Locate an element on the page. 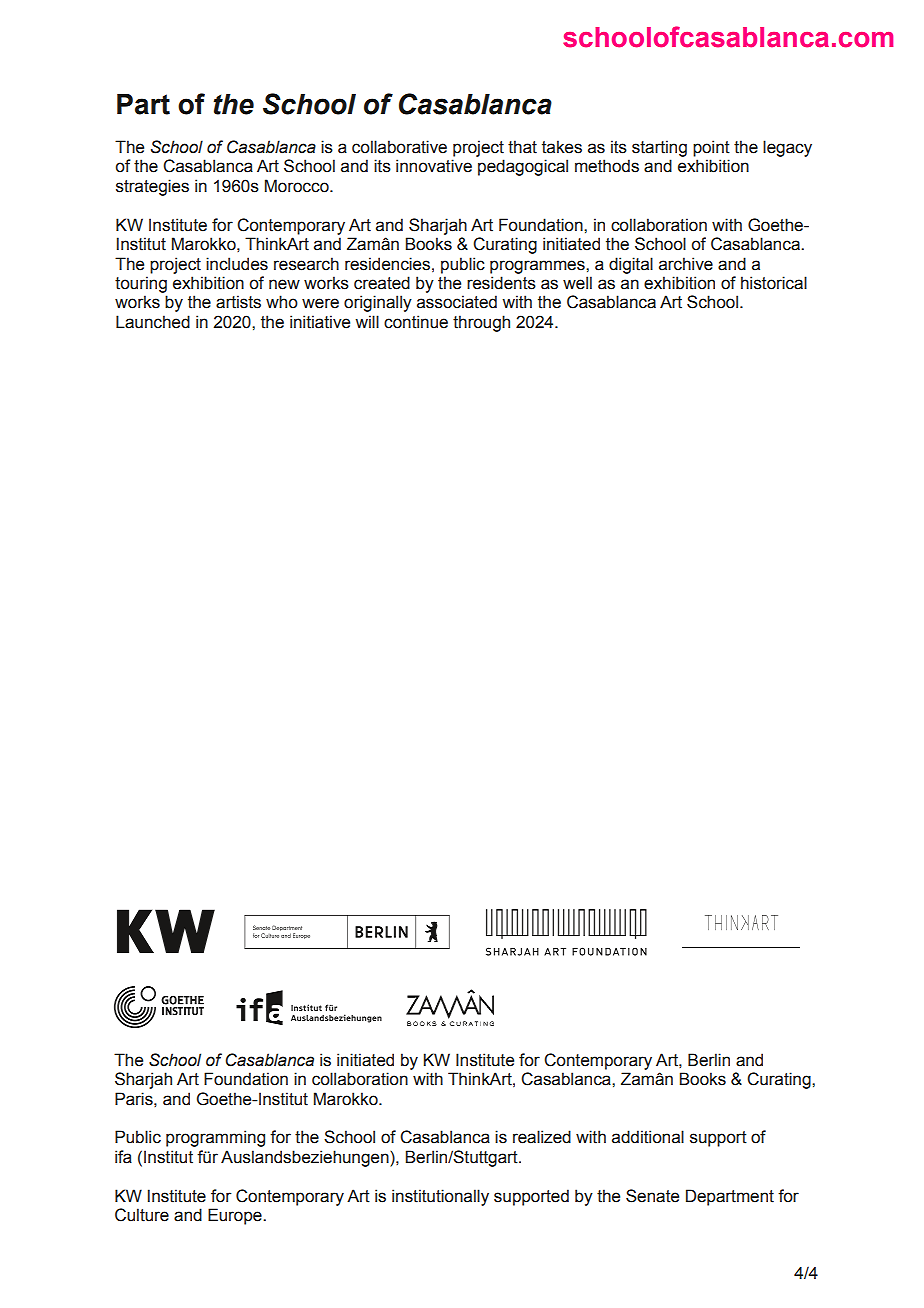 This image has height=1308, width=924. Europe is located at coordinates (236, 1216).
